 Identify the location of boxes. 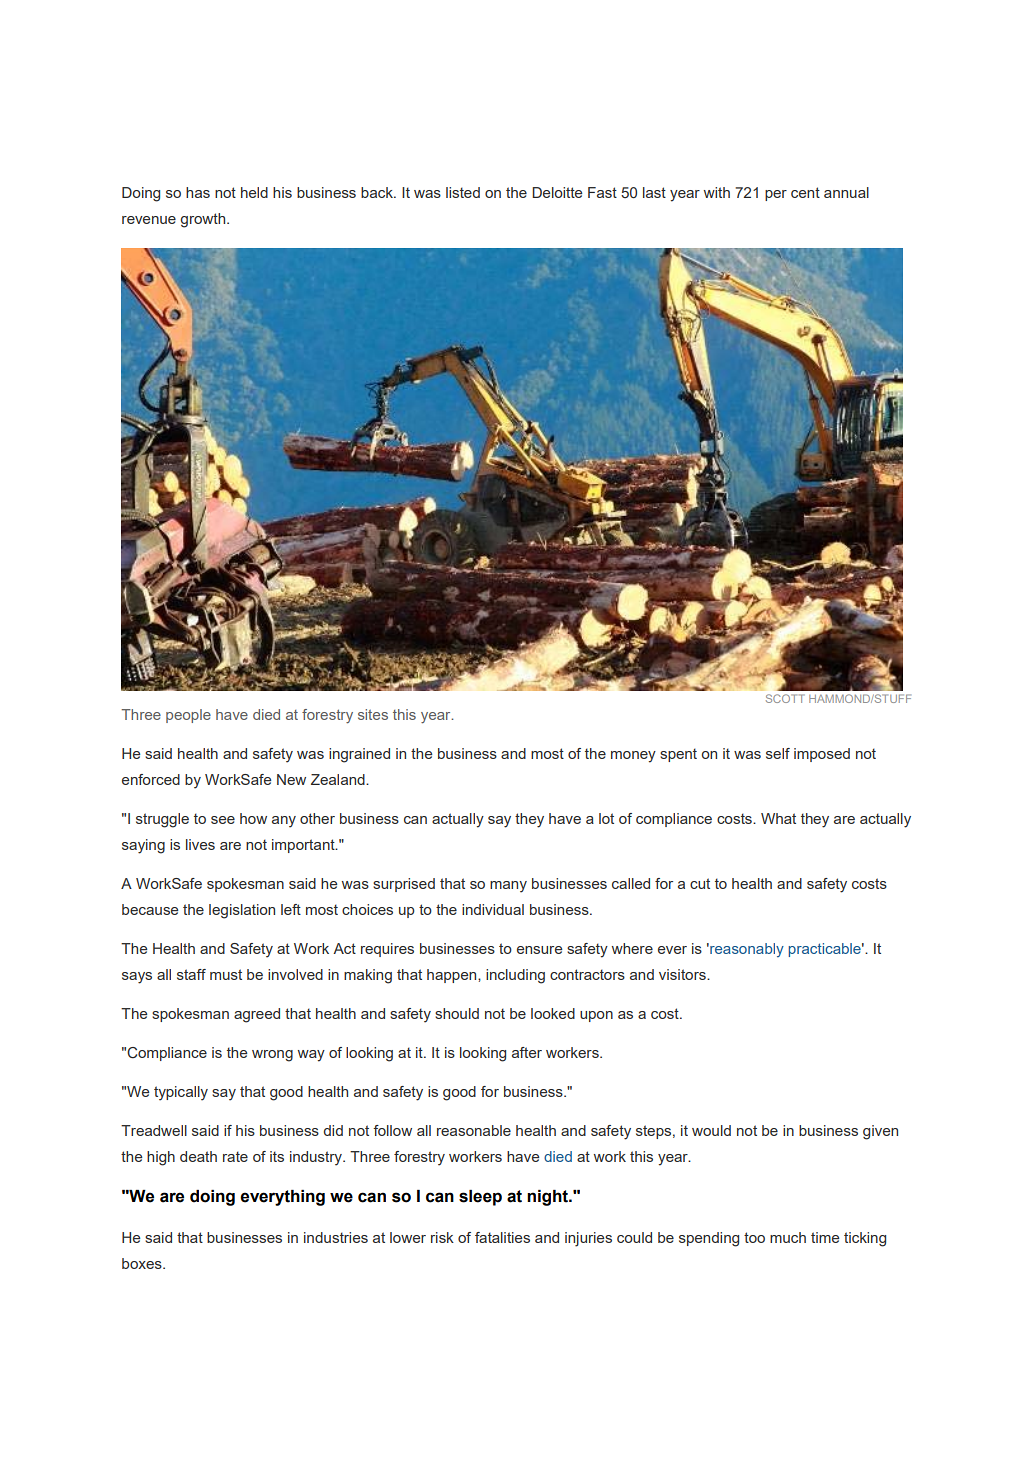
(143, 1263).
